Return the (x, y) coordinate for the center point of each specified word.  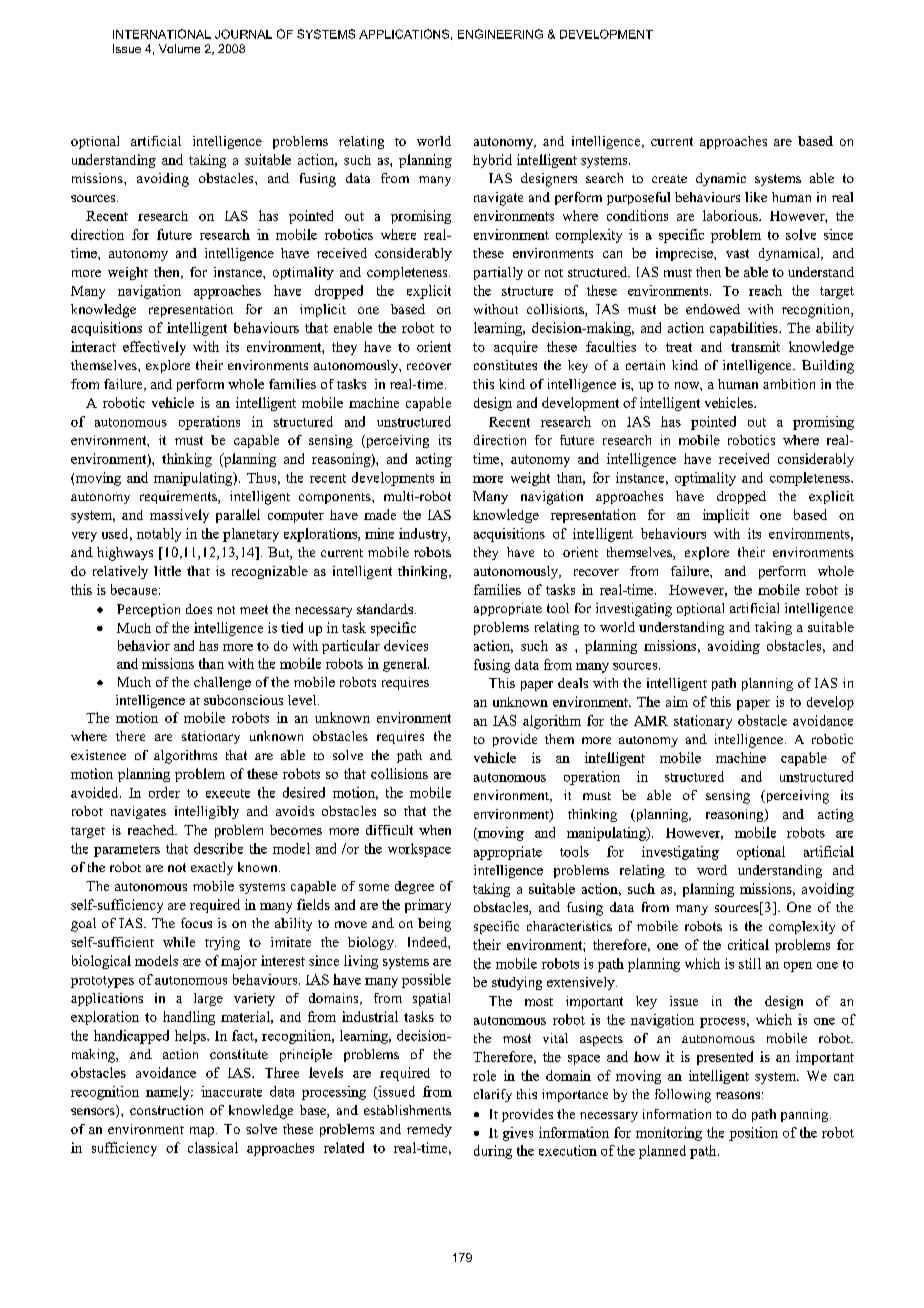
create (669, 179)
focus (196, 923)
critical (748, 944)
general (406, 665)
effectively (154, 348)
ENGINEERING (500, 34)
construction (166, 1110)
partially (498, 273)
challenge (222, 683)
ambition (789, 384)
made (380, 514)
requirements (179, 497)
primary (428, 906)
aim (677, 701)
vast (737, 253)
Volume (179, 48)
